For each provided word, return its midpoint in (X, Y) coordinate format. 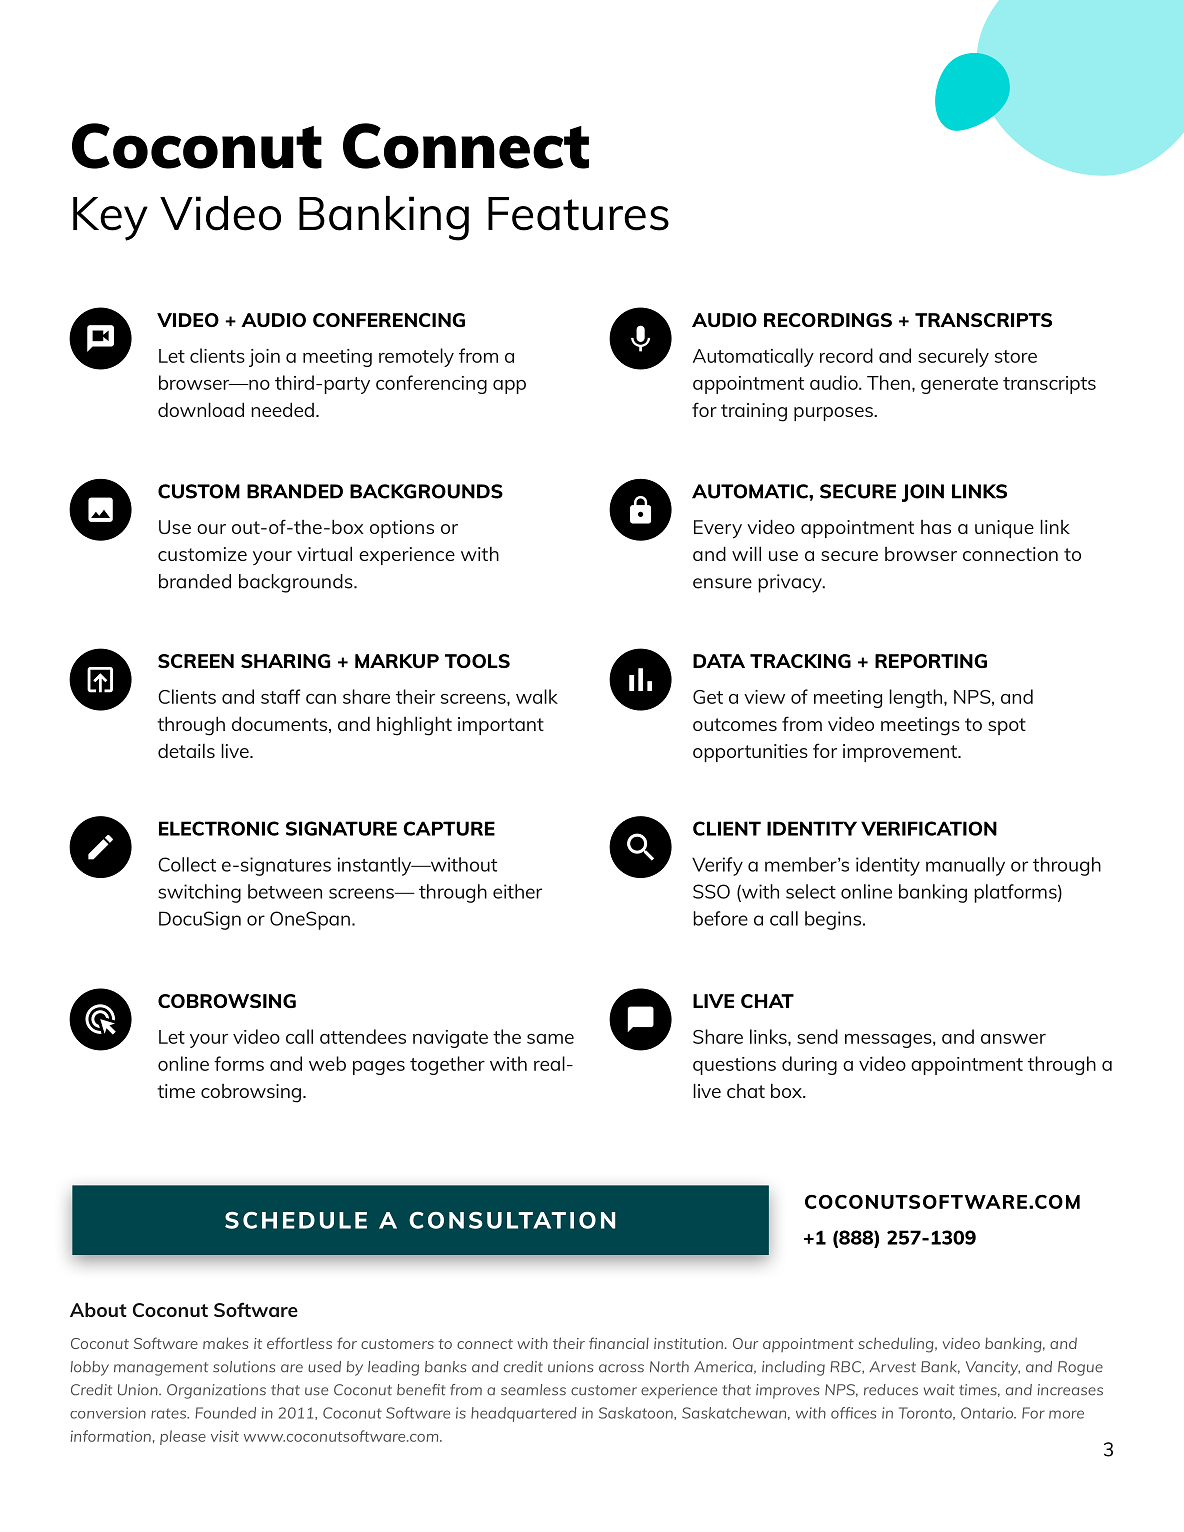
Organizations (216, 1391)
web (327, 1063)
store (1016, 356)
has (936, 527)
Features (578, 214)
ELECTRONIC (219, 828)
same (550, 1039)
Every (718, 529)
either (517, 891)
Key (110, 219)
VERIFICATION (929, 828)
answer (1013, 1039)
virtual (324, 553)
